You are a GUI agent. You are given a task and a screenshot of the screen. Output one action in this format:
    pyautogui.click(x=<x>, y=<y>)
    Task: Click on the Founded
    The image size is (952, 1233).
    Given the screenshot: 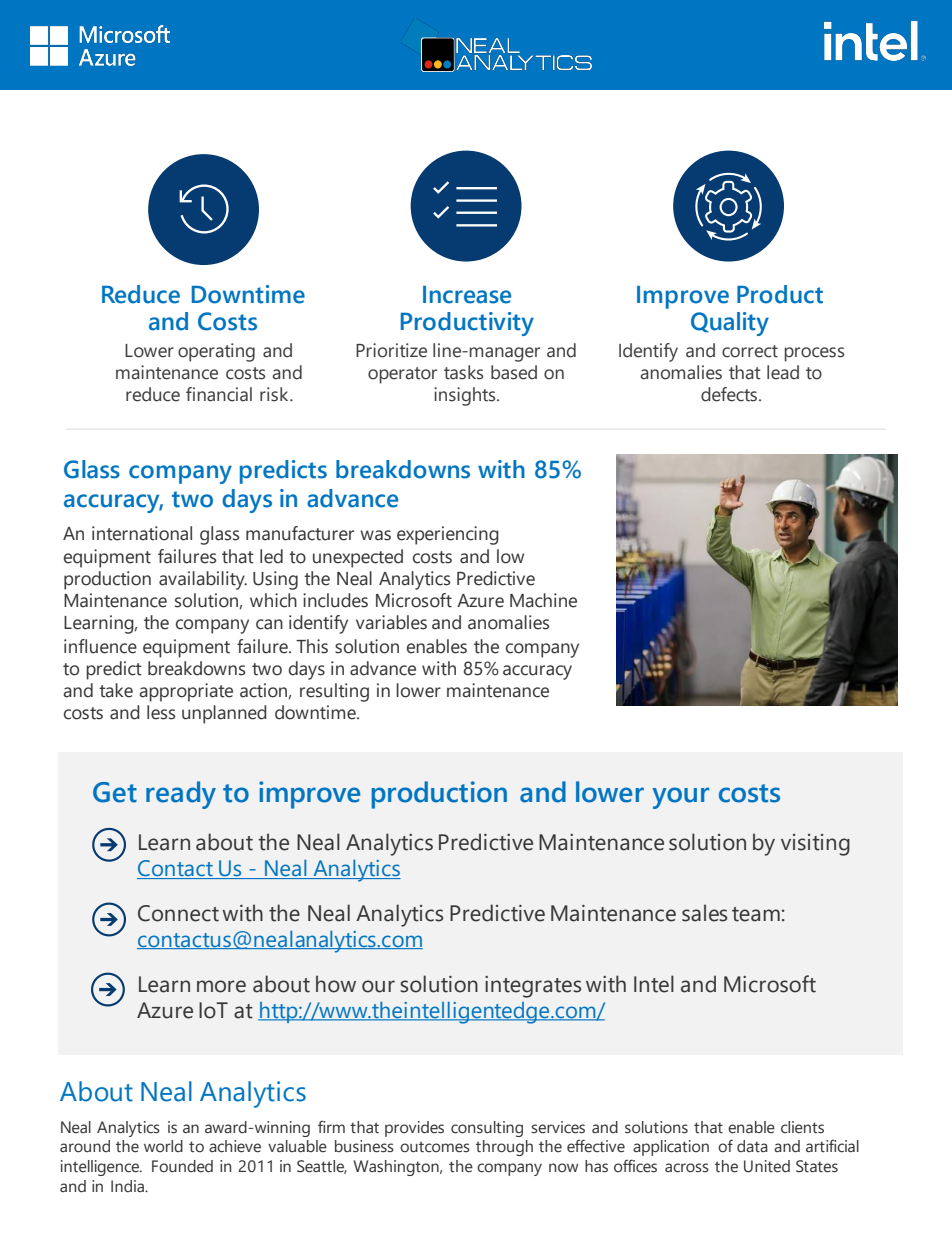 What is the action you would take?
    pyautogui.click(x=182, y=1166)
